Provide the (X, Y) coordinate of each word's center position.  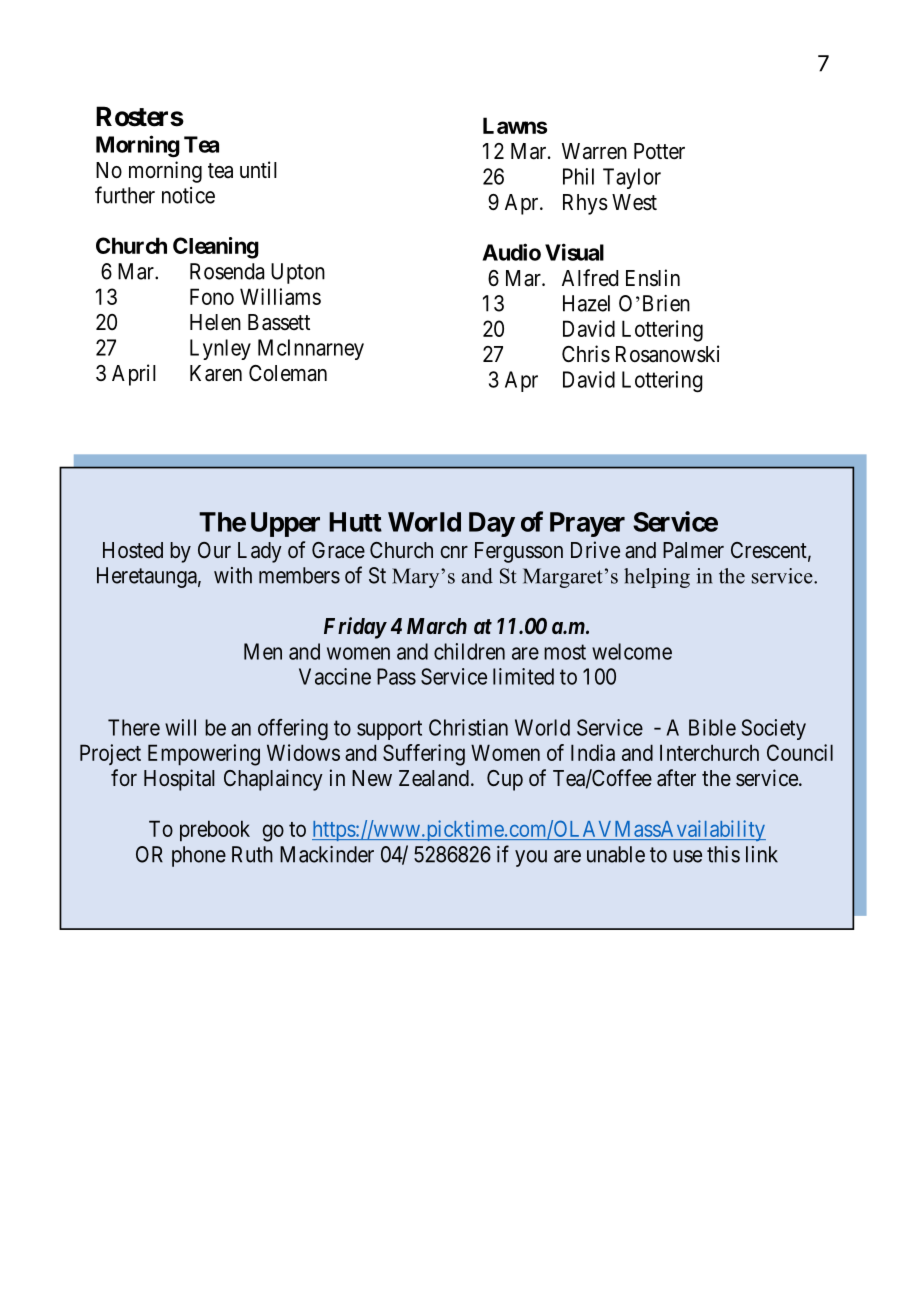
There (134, 727)
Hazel (586, 303)
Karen (216, 373)
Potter (659, 151)
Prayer (587, 524)
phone (199, 856)
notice (188, 195)
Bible (712, 727)
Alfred (590, 277)
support (389, 730)
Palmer (693, 550)
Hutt (355, 522)
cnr (454, 552)
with (233, 575)
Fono (212, 296)
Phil (578, 176)
